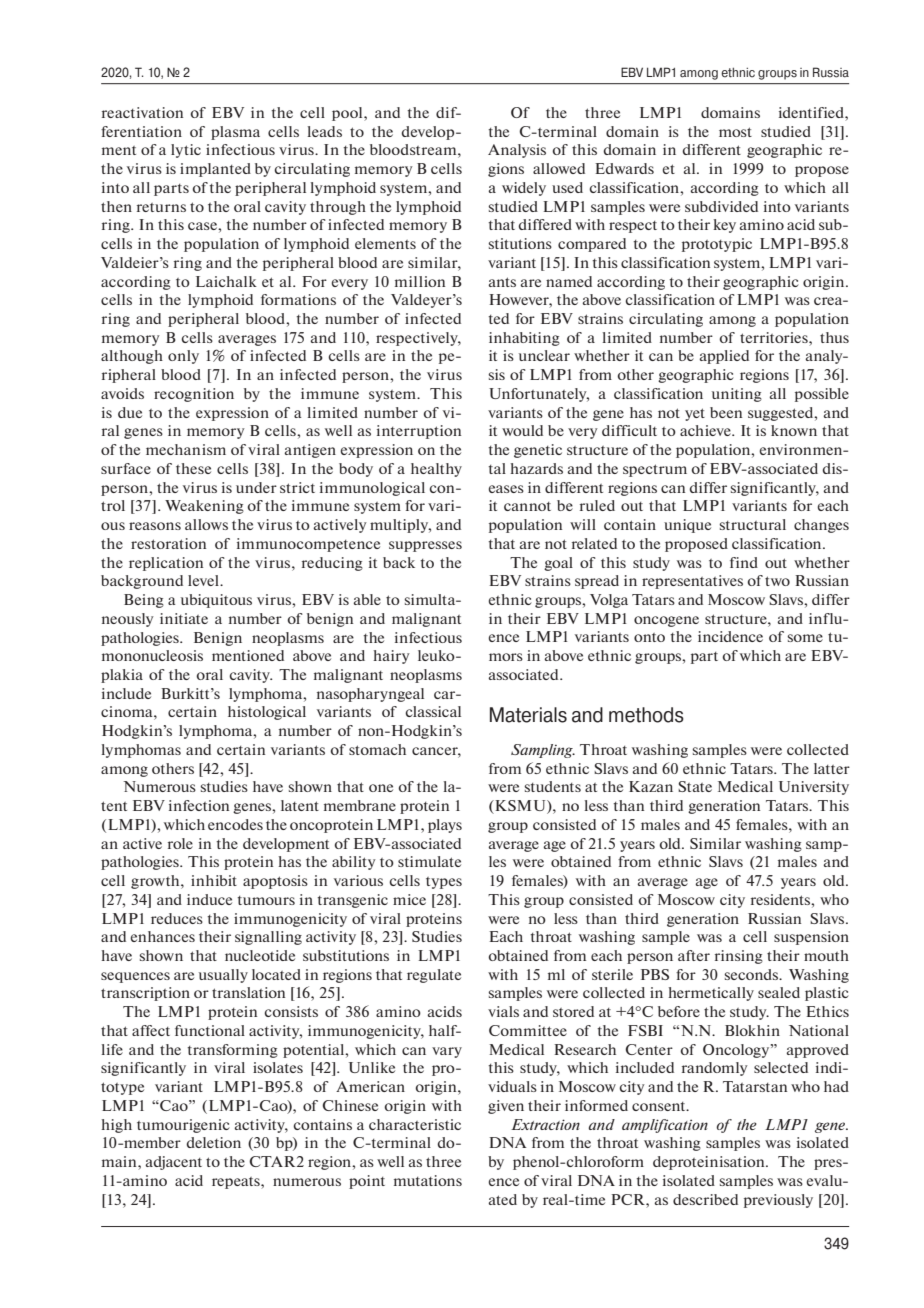 The image size is (924, 1308). I want to click on these, so click(193, 468).
